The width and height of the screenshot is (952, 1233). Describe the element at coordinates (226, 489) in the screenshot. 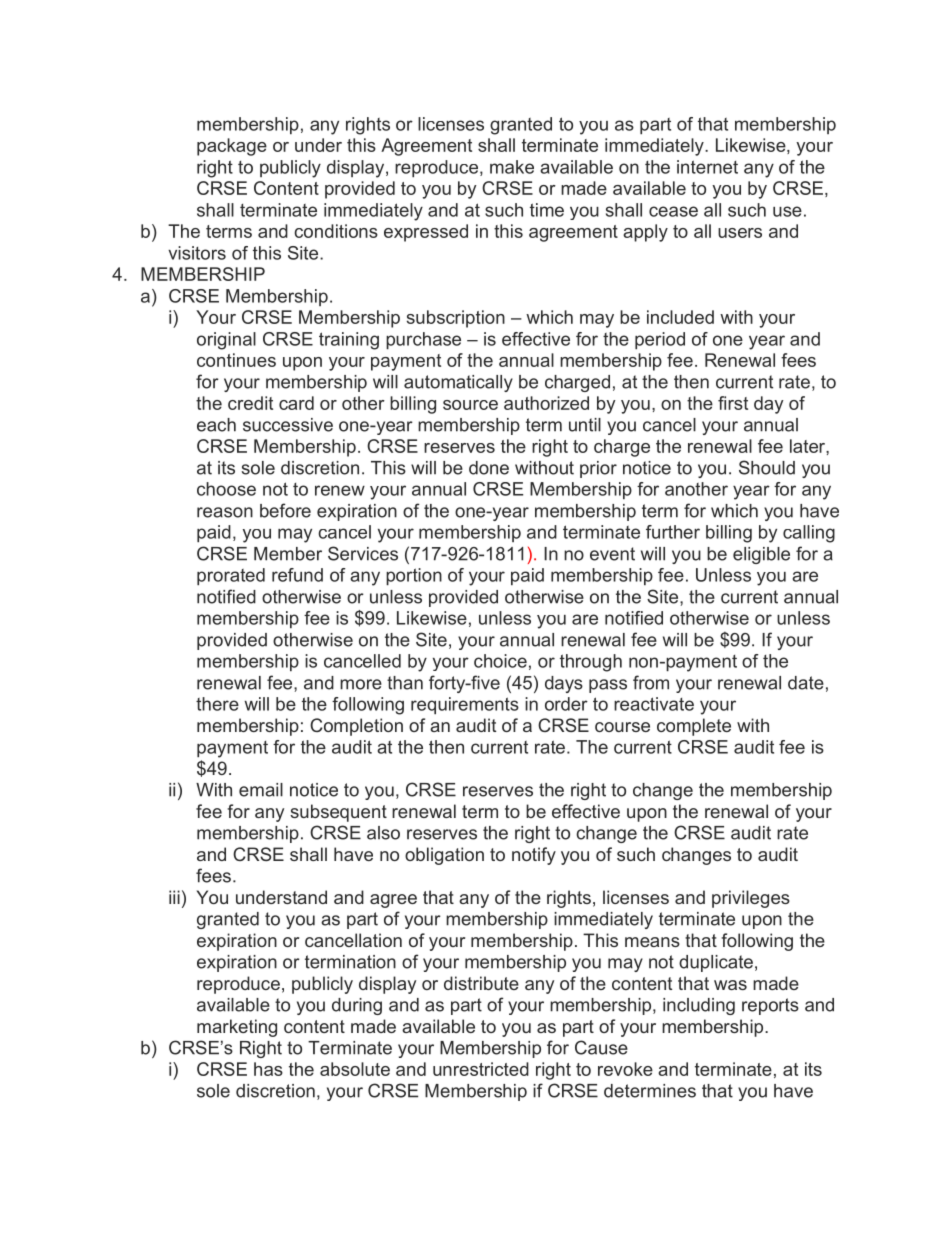

I see `choose` at that location.
